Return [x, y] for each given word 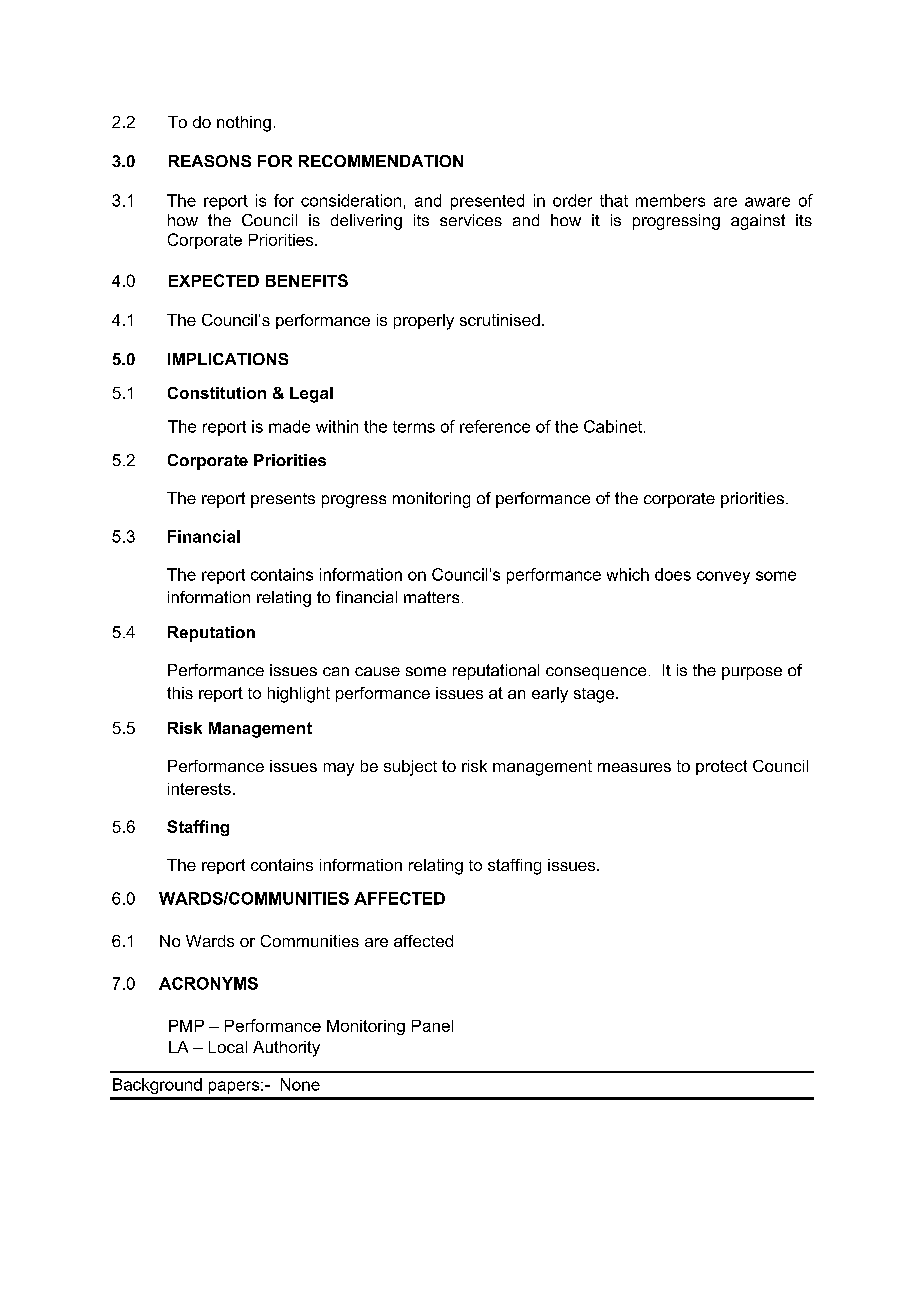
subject [410, 768]
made [289, 426]
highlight [299, 695]
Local [228, 1047]
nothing [244, 124]
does [673, 574]
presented [487, 202]
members [670, 200]
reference [495, 426]
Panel [432, 1026]
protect [721, 767]
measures [634, 767]
